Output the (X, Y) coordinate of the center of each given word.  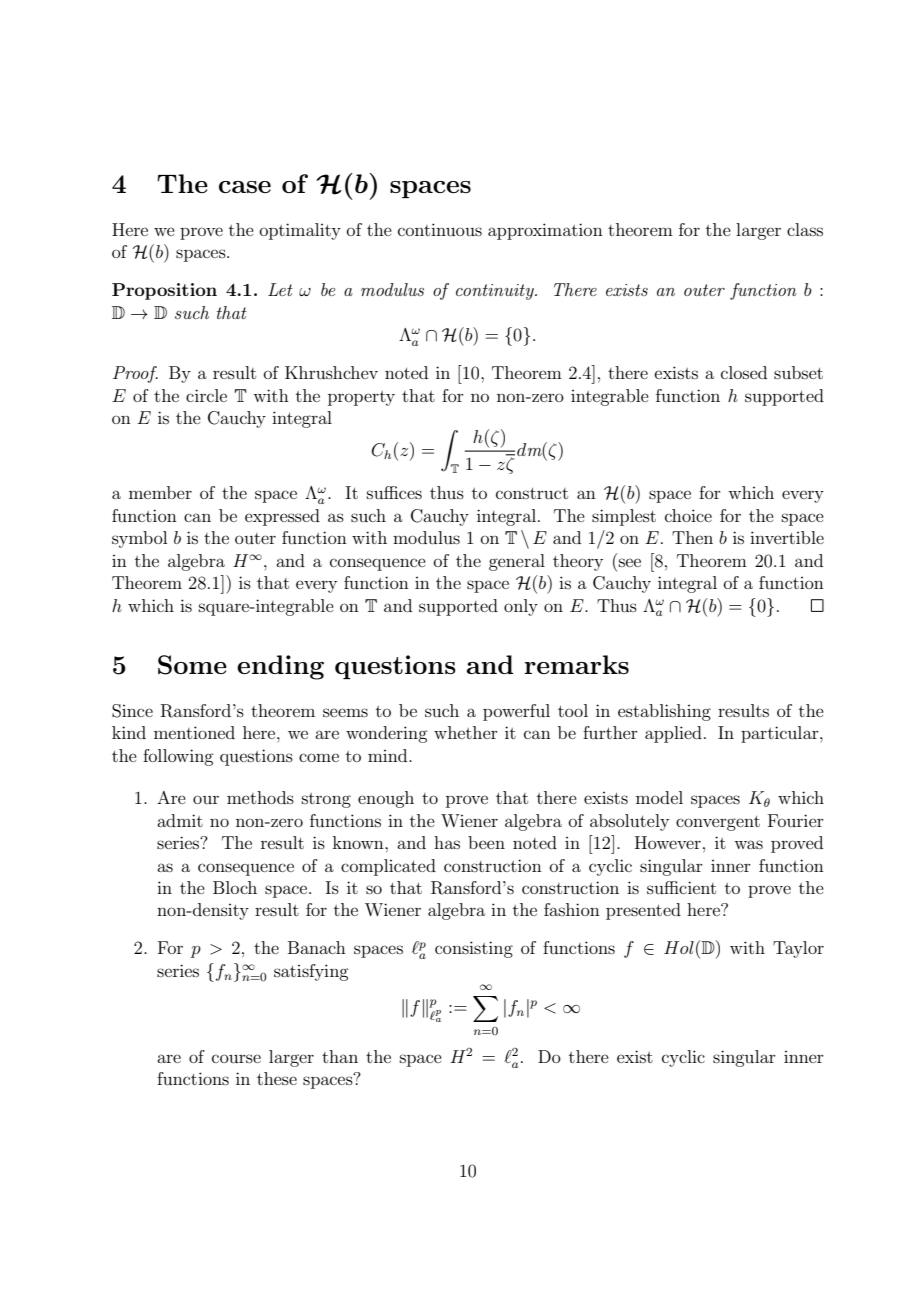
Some (192, 665)
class (805, 229)
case (245, 187)
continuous (440, 229)
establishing (664, 712)
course (236, 1058)
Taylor (798, 949)
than (340, 1056)
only (521, 607)
